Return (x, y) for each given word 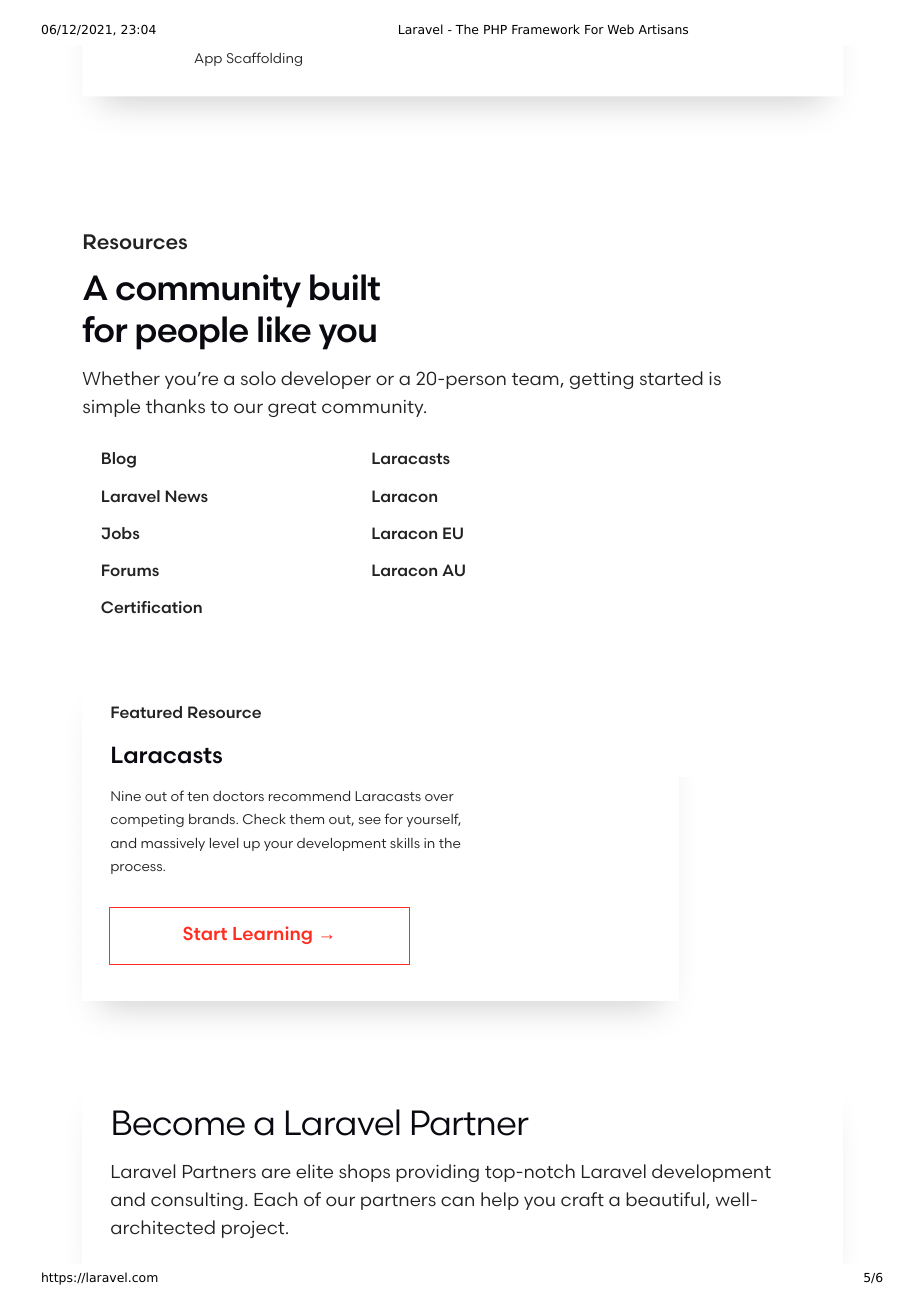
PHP (495, 29)
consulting (197, 1201)
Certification (151, 607)
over (439, 797)
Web (620, 29)
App (208, 59)
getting (601, 380)
